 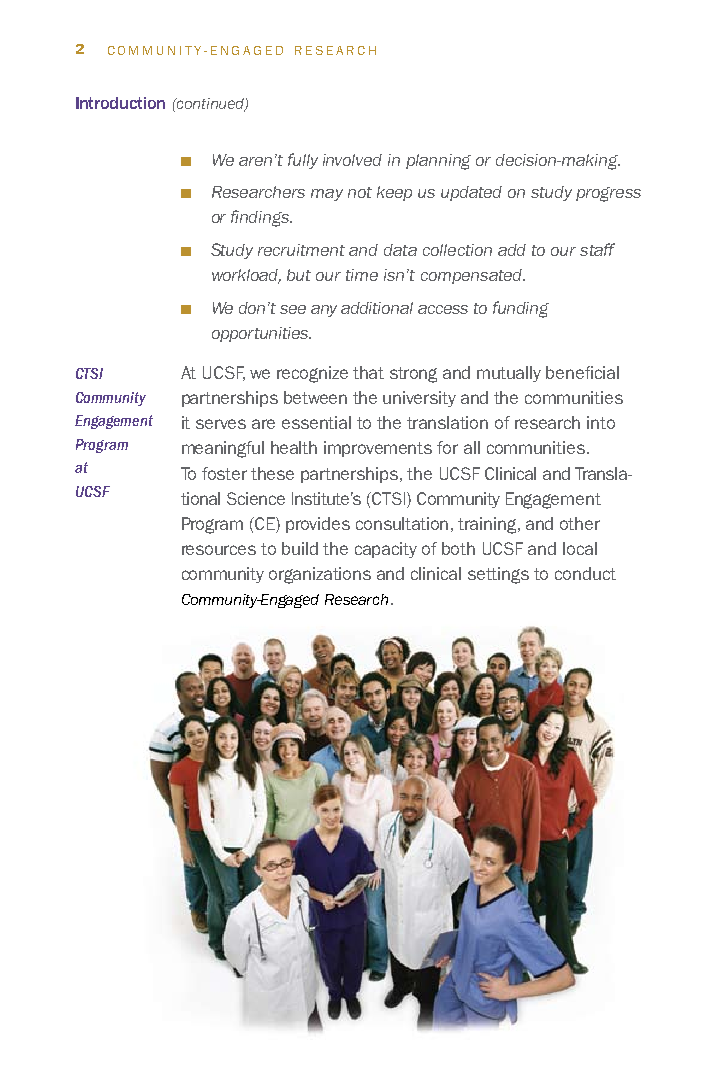 I want to click on resources, so click(x=219, y=550).
